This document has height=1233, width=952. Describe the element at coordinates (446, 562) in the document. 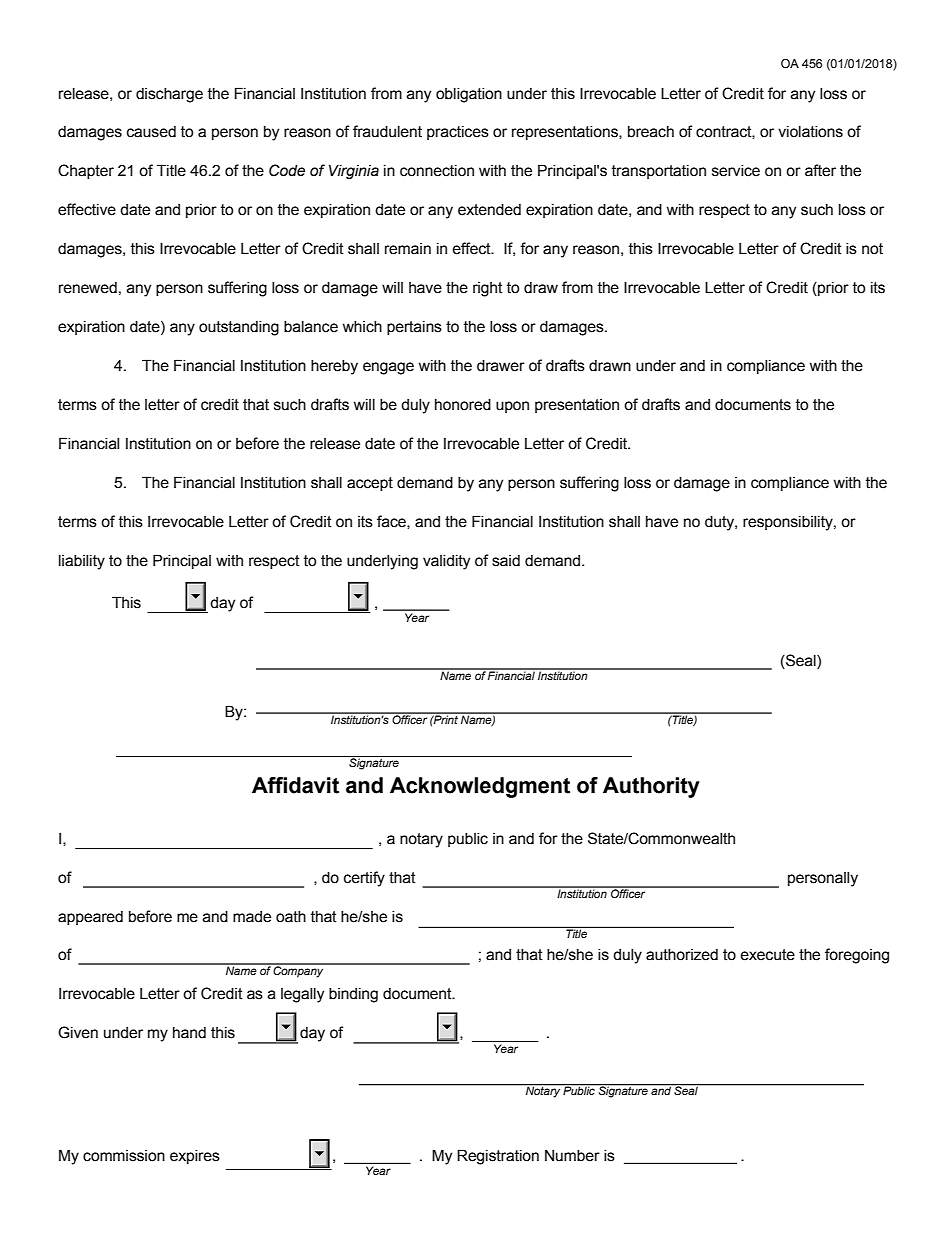

I see `validity` at that location.
